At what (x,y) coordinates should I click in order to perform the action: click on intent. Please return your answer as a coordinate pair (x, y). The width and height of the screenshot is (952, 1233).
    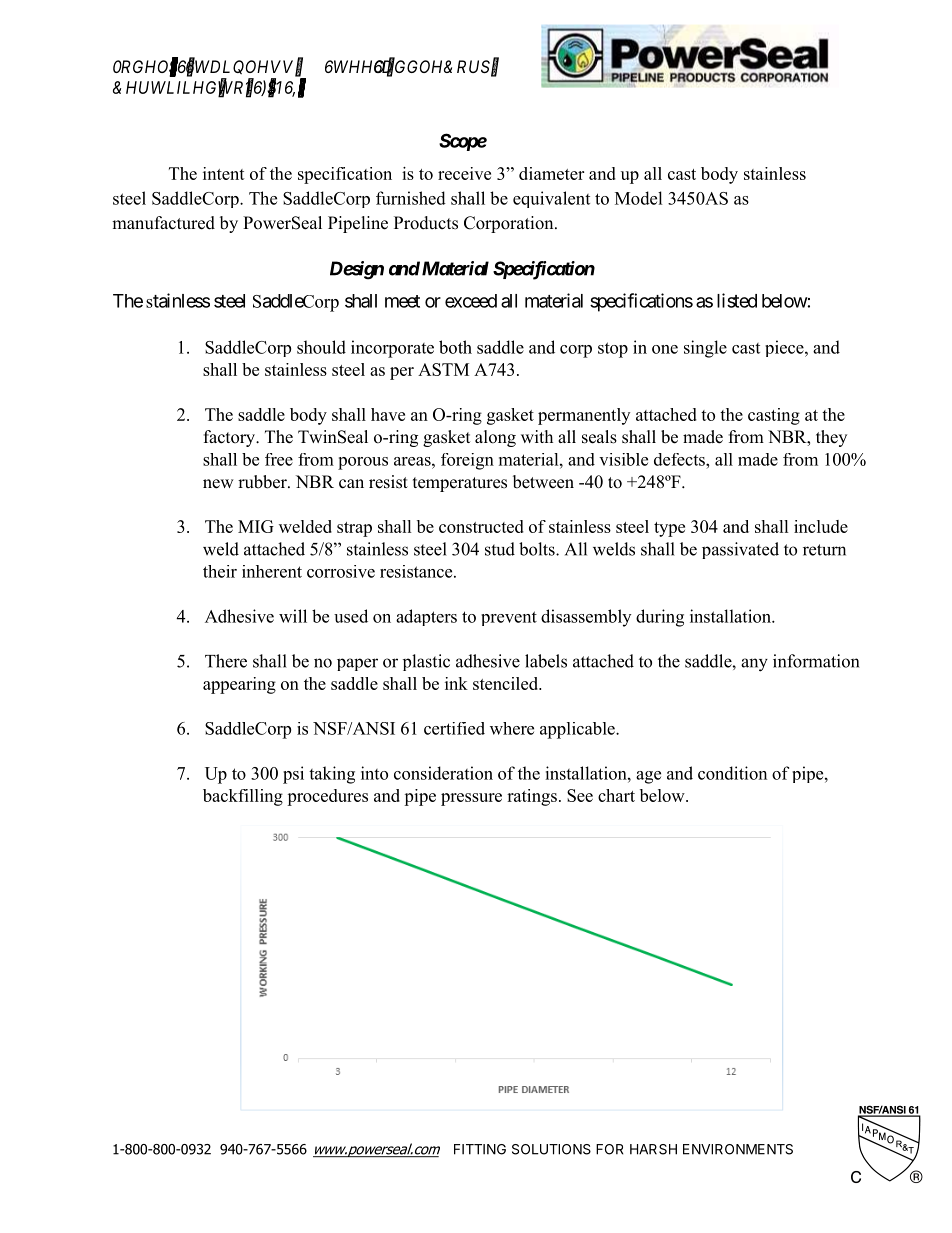
    Looking at the image, I should click on (224, 173).
